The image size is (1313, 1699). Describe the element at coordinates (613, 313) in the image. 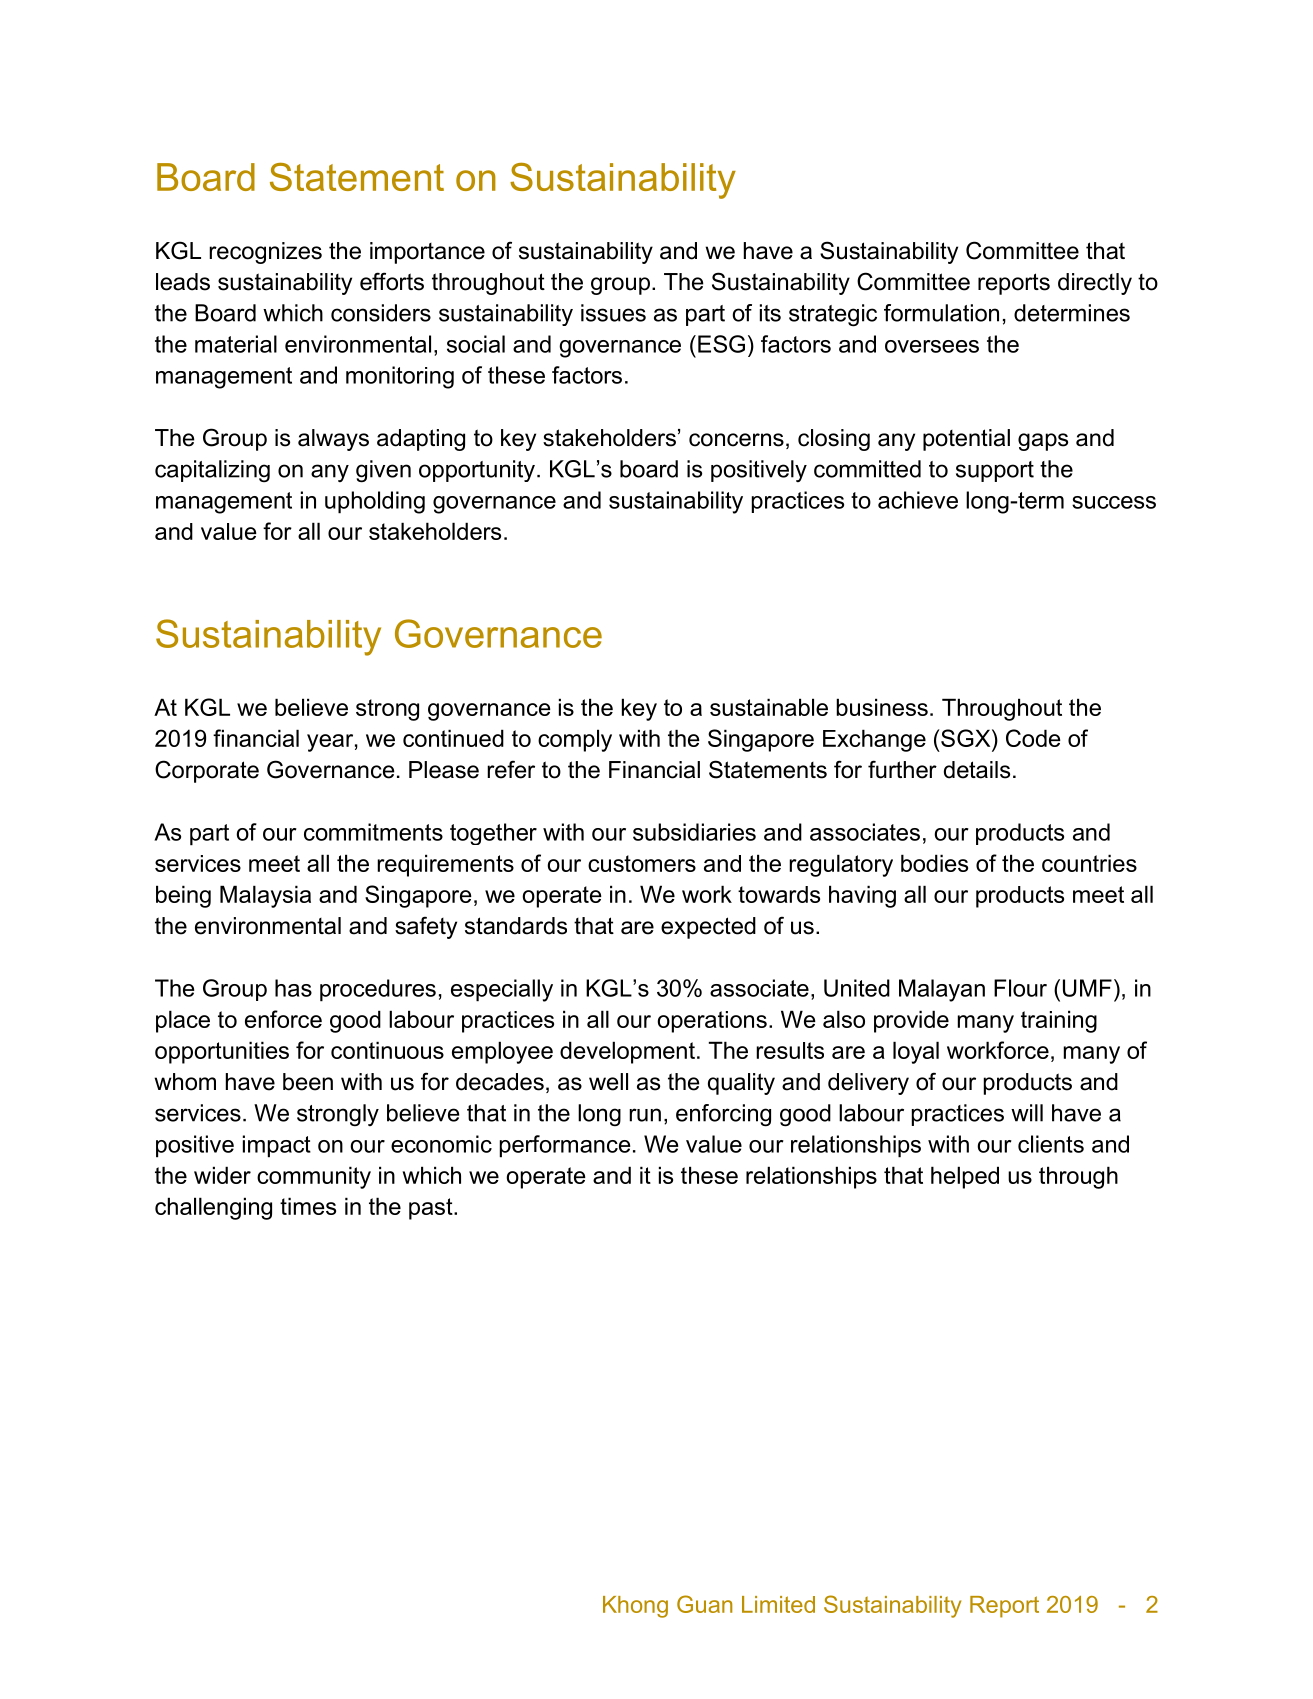

I see `issues` at that location.
